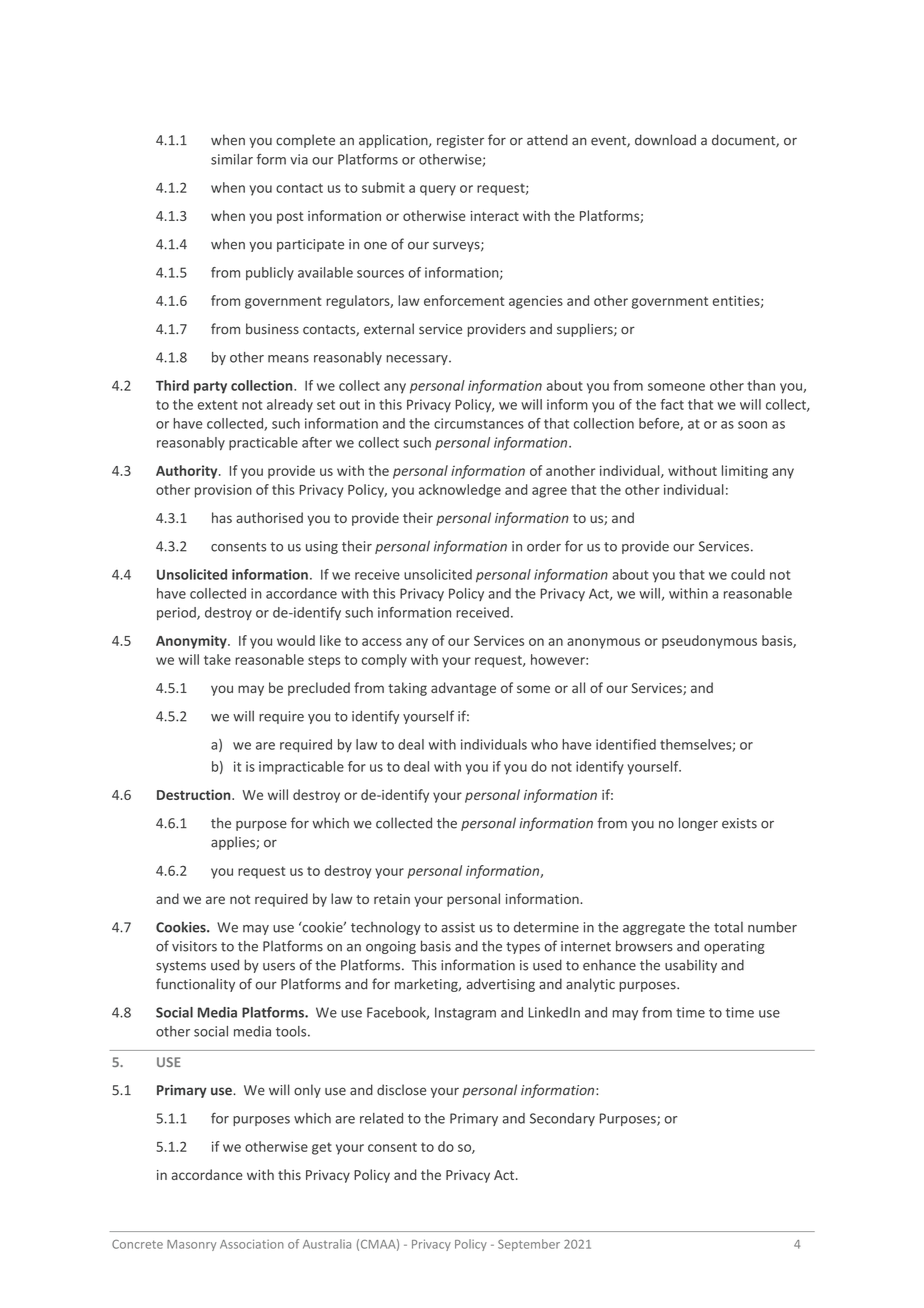  Describe the element at coordinates (672, 404) in the page. I see `fact` at that location.
